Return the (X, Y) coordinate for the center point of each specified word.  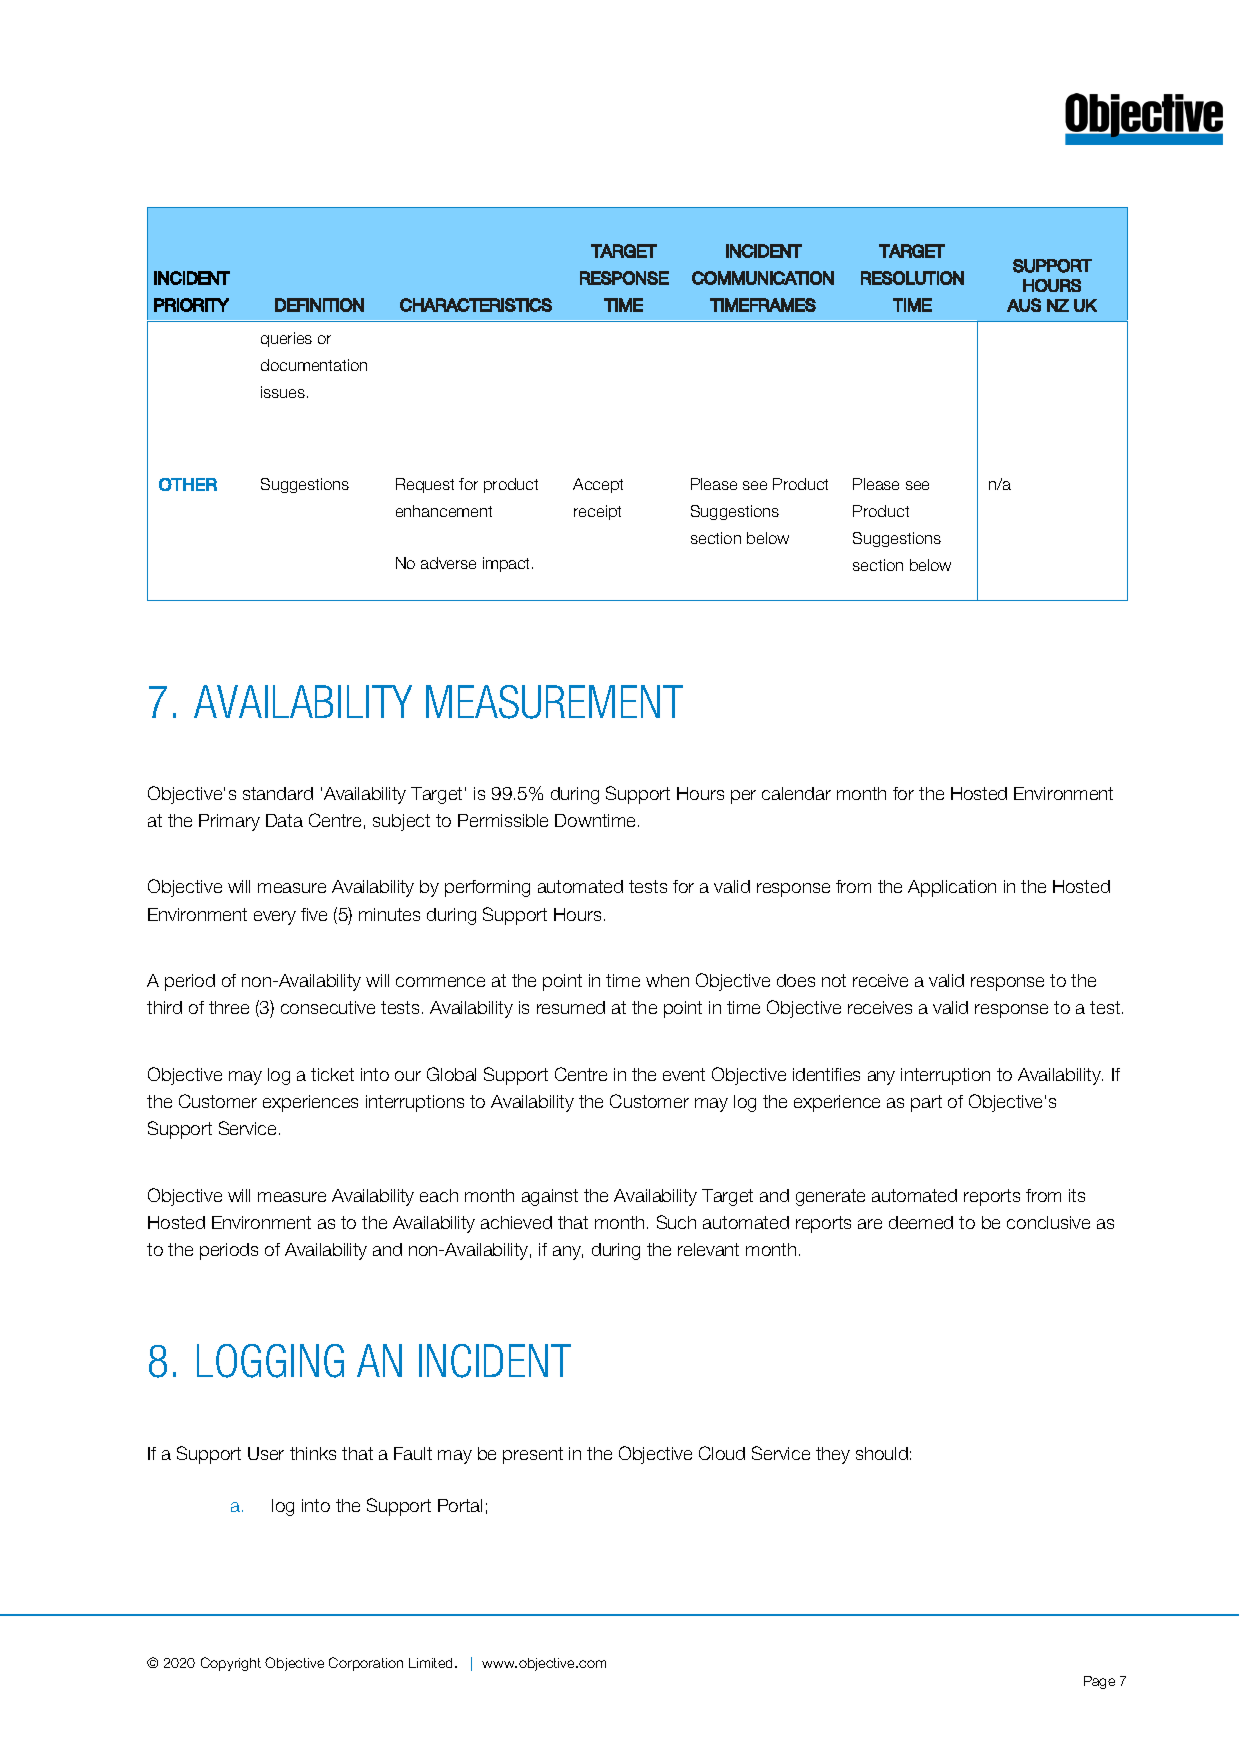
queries (286, 339)
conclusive (1048, 1222)
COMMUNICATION (763, 278)
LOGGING (270, 1361)
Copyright (231, 1664)
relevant (708, 1249)
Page (1099, 1682)
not (834, 980)
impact (508, 564)
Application (952, 888)
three (229, 1007)
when (667, 980)
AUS (1024, 305)
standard (278, 793)
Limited (432, 1663)
